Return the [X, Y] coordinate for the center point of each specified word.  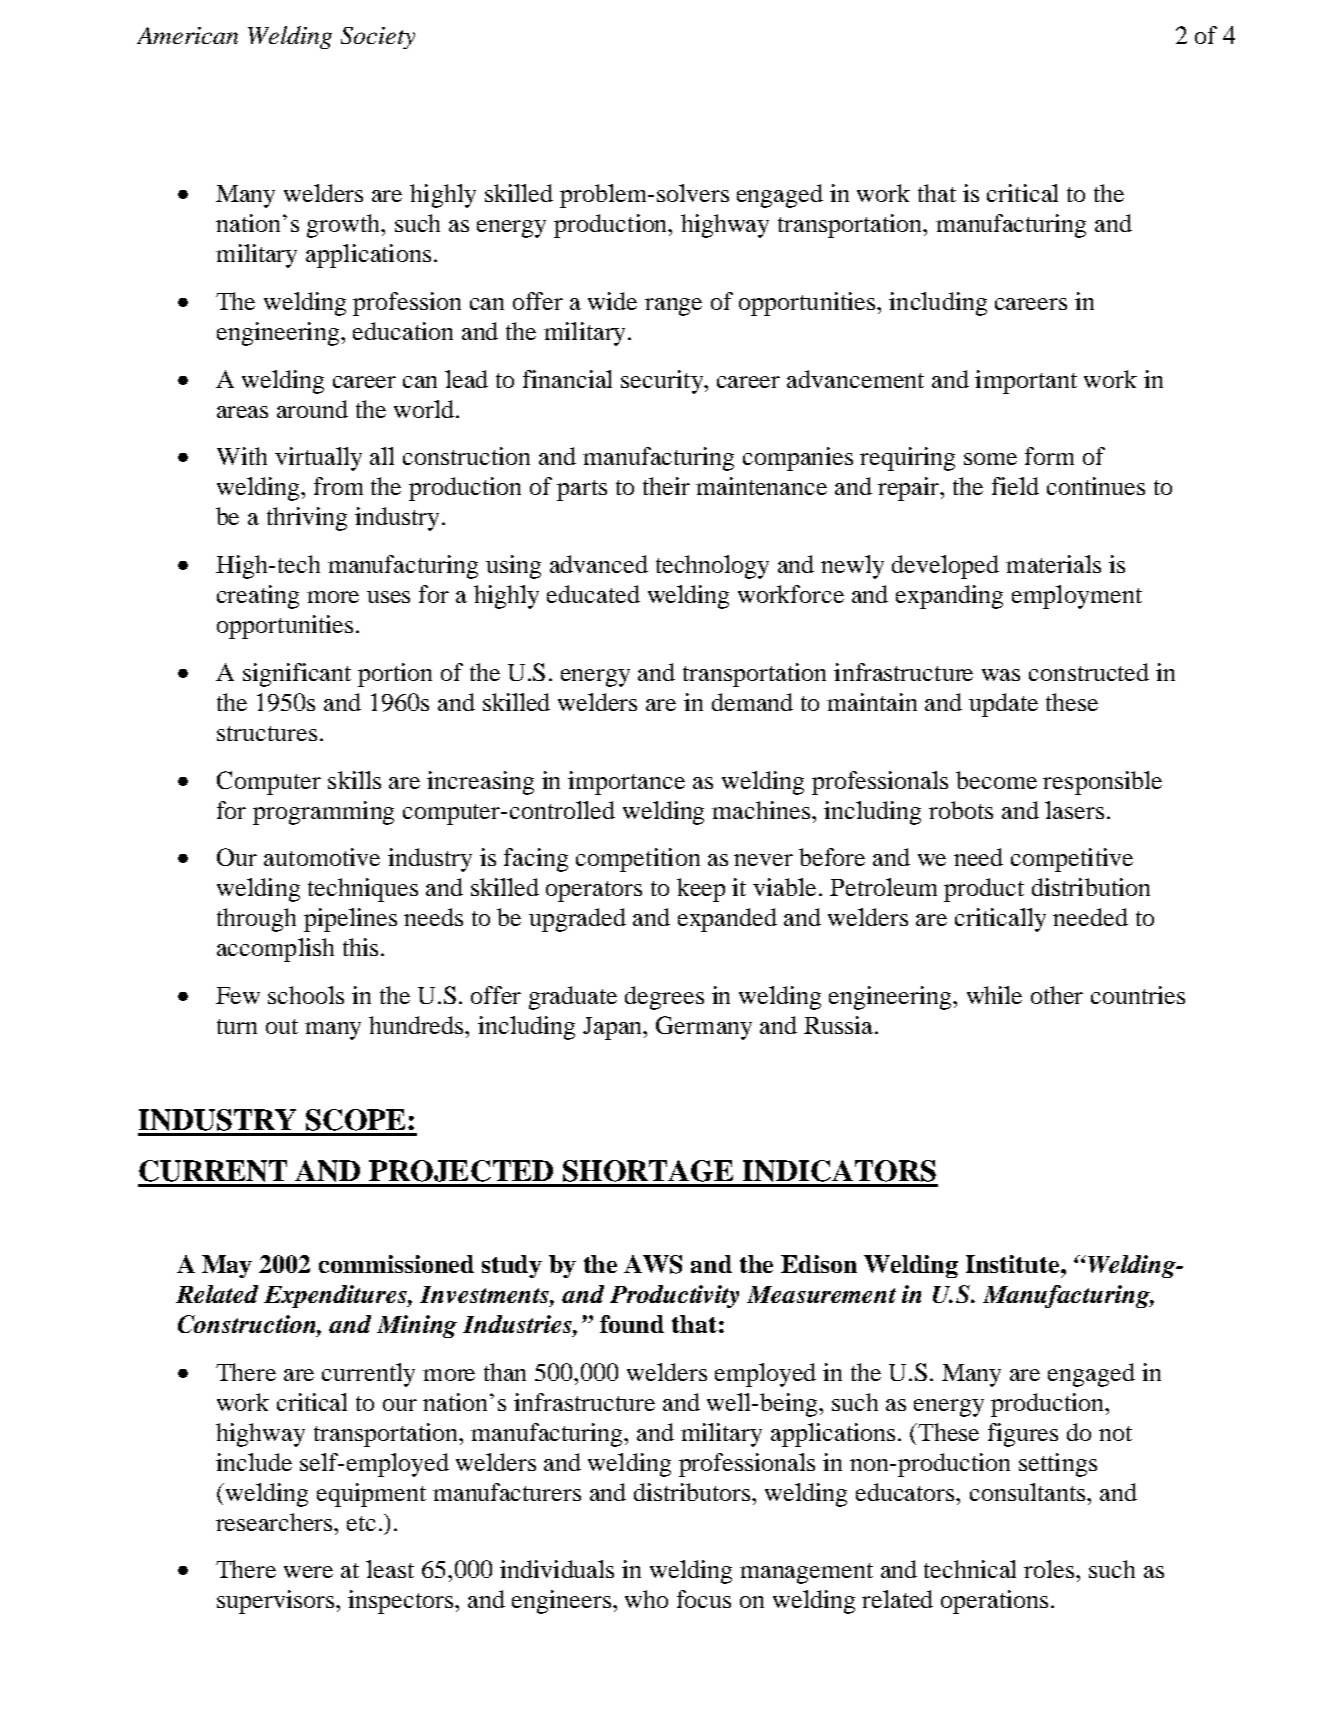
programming [323, 813]
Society [378, 38]
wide [612, 301]
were [308, 1572]
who [646, 1599]
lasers [1074, 810]
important [1026, 382]
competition [638, 860]
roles [1050, 1569]
